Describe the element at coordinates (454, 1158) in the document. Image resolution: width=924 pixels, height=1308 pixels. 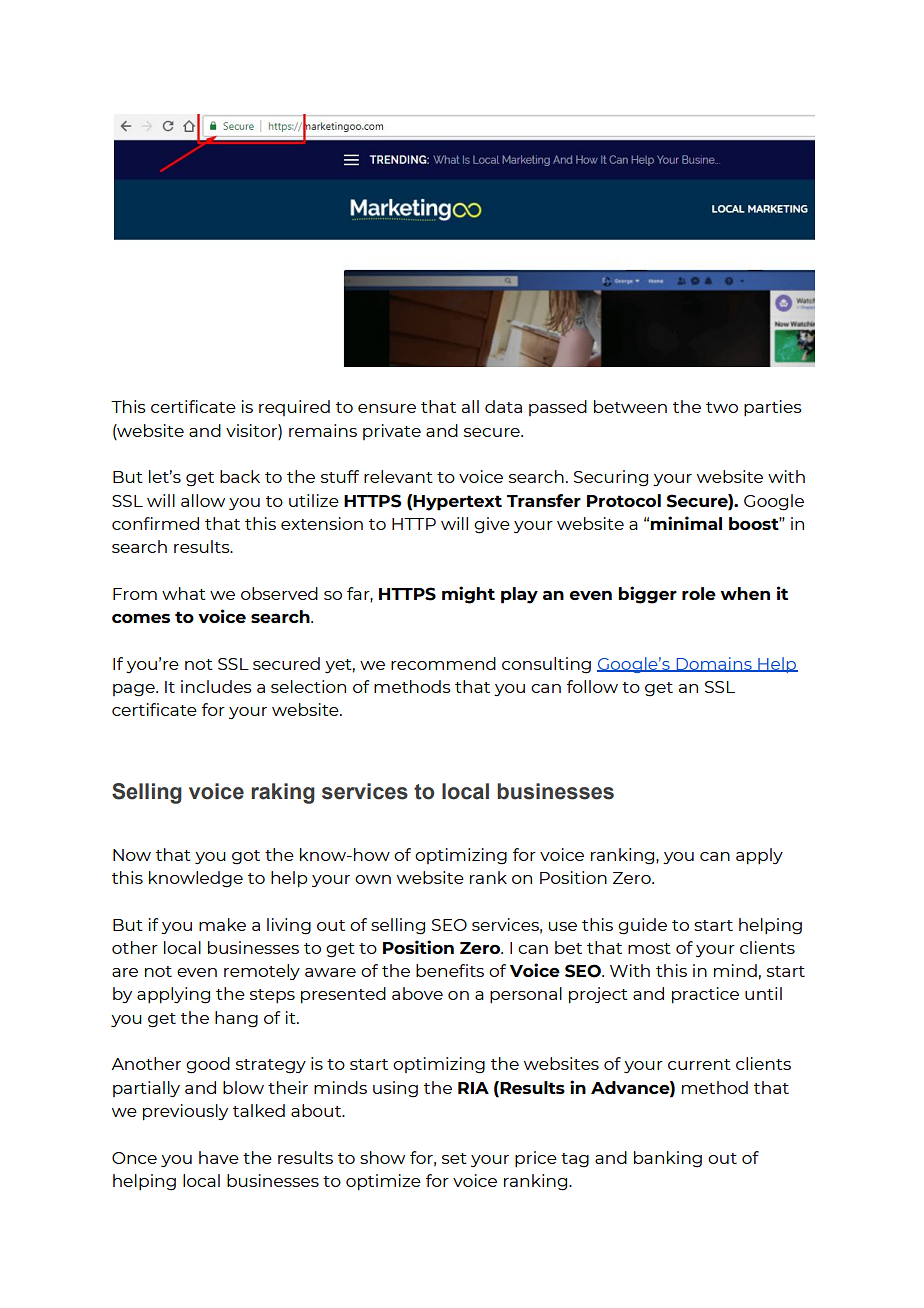
I see `set` at that location.
